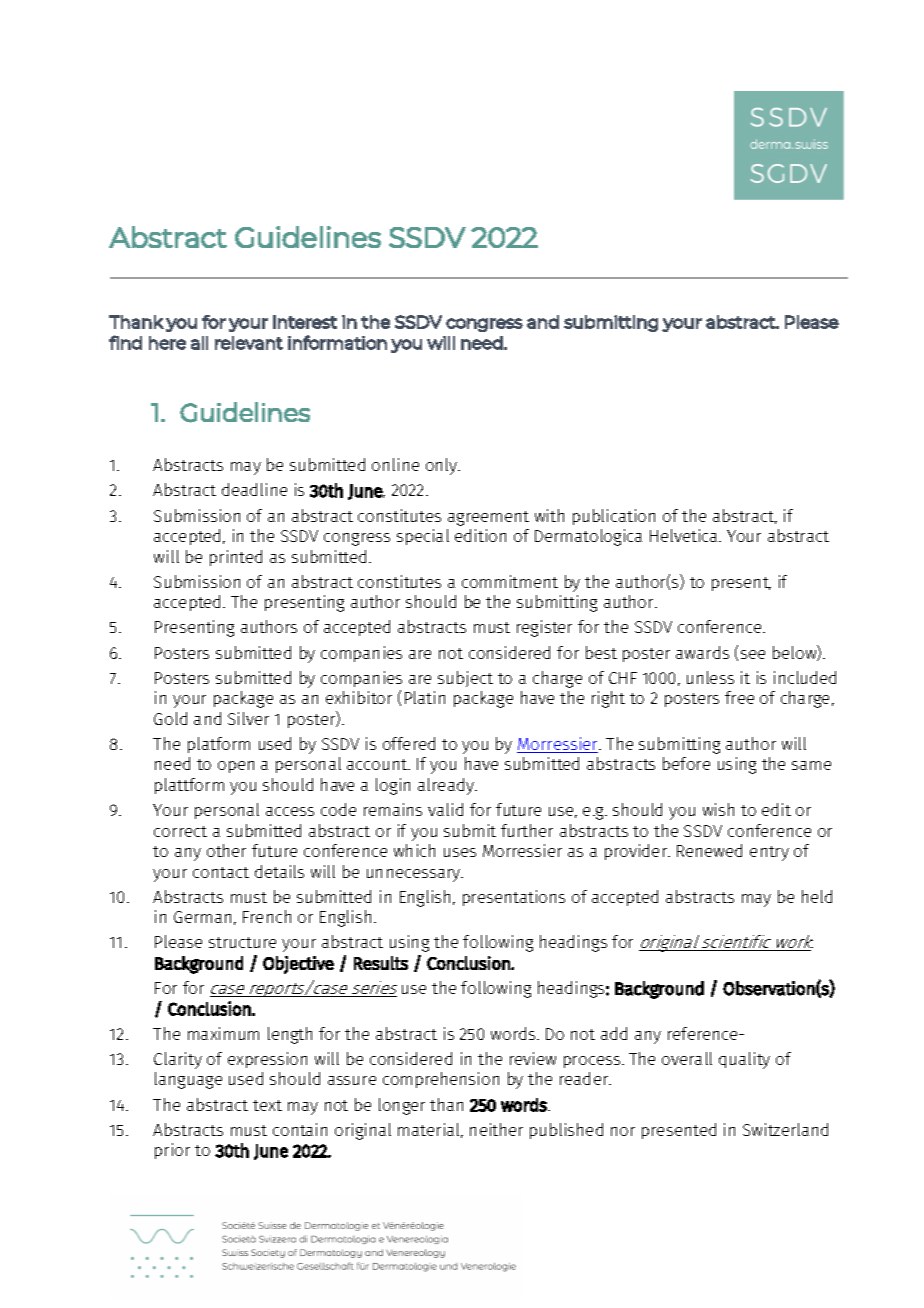 This screenshot has height=1308, width=924. What do you see at coordinates (337, 342) in the screenshot?
I see `information` at bounding box center [337, 342].
